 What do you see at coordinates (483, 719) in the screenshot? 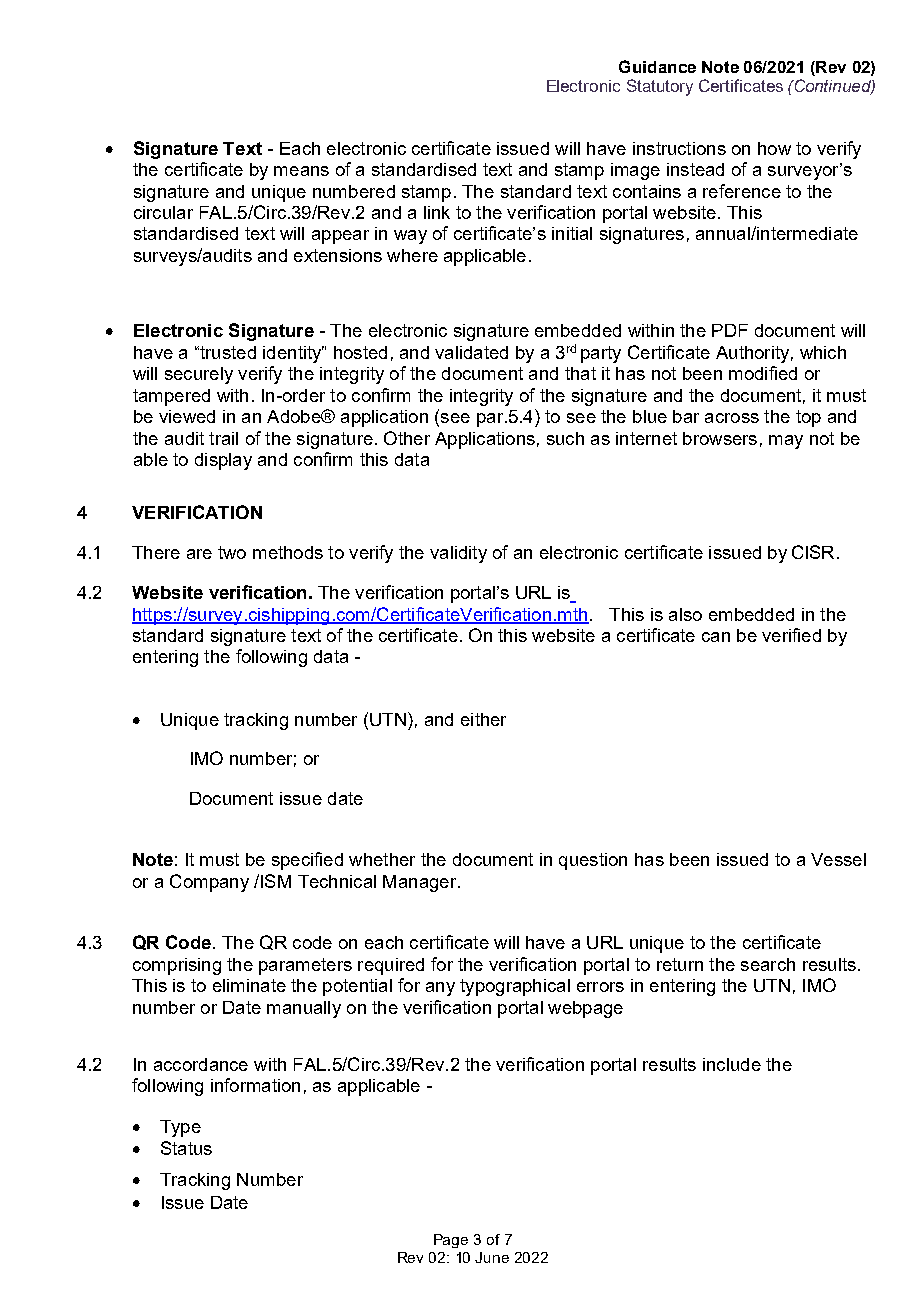
I see `either` at bounding box center [483, 719].
